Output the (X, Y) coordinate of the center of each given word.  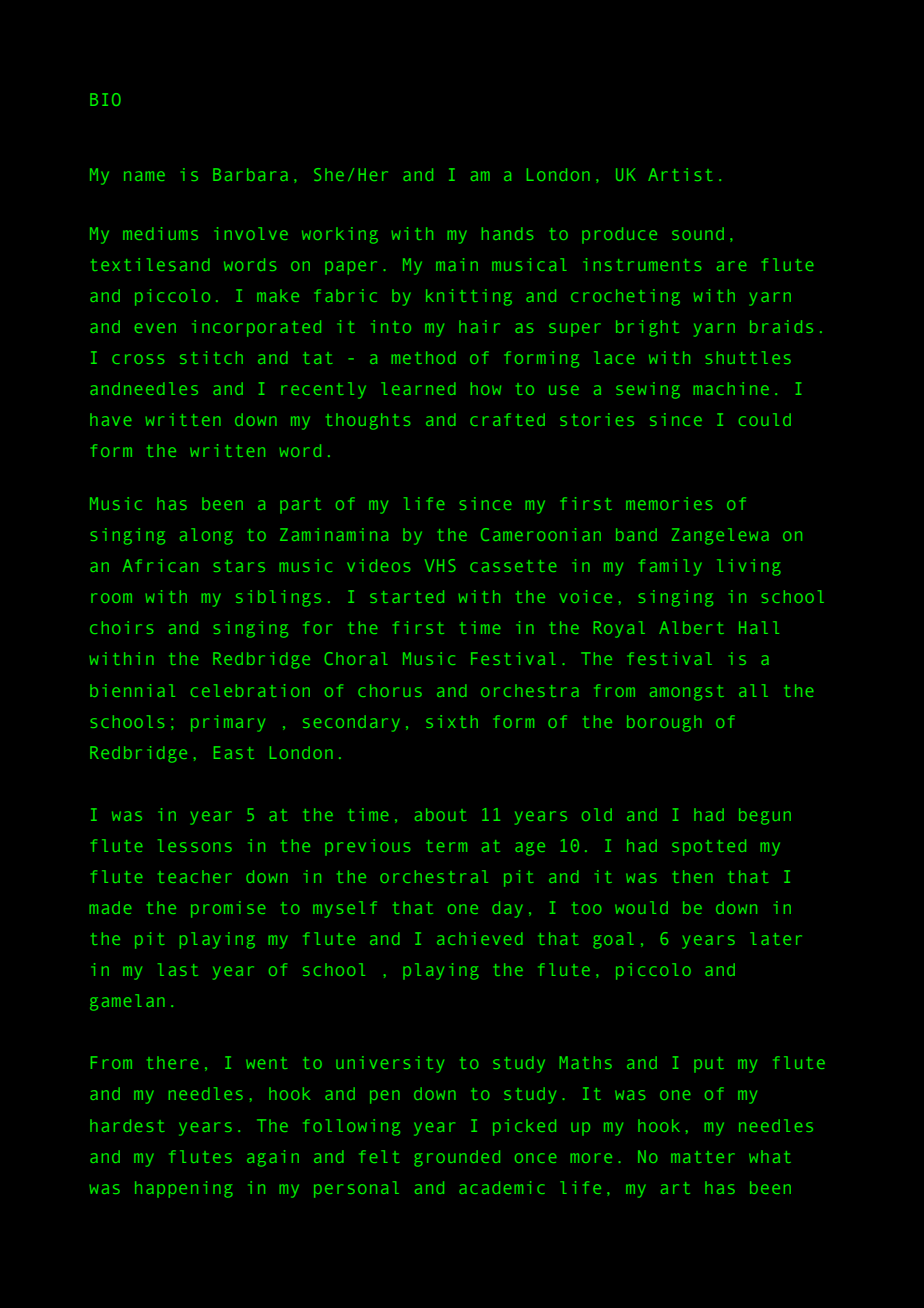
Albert (691, 627)
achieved (479, 938)
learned (418, 388)
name (144, 176)
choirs (121, 627)
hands (507, 233)
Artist (680, 174)
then (693, 876)
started (407, 596)
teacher (194, 877)
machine (731, 388)
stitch (211, 357)
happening (184, 1189)
